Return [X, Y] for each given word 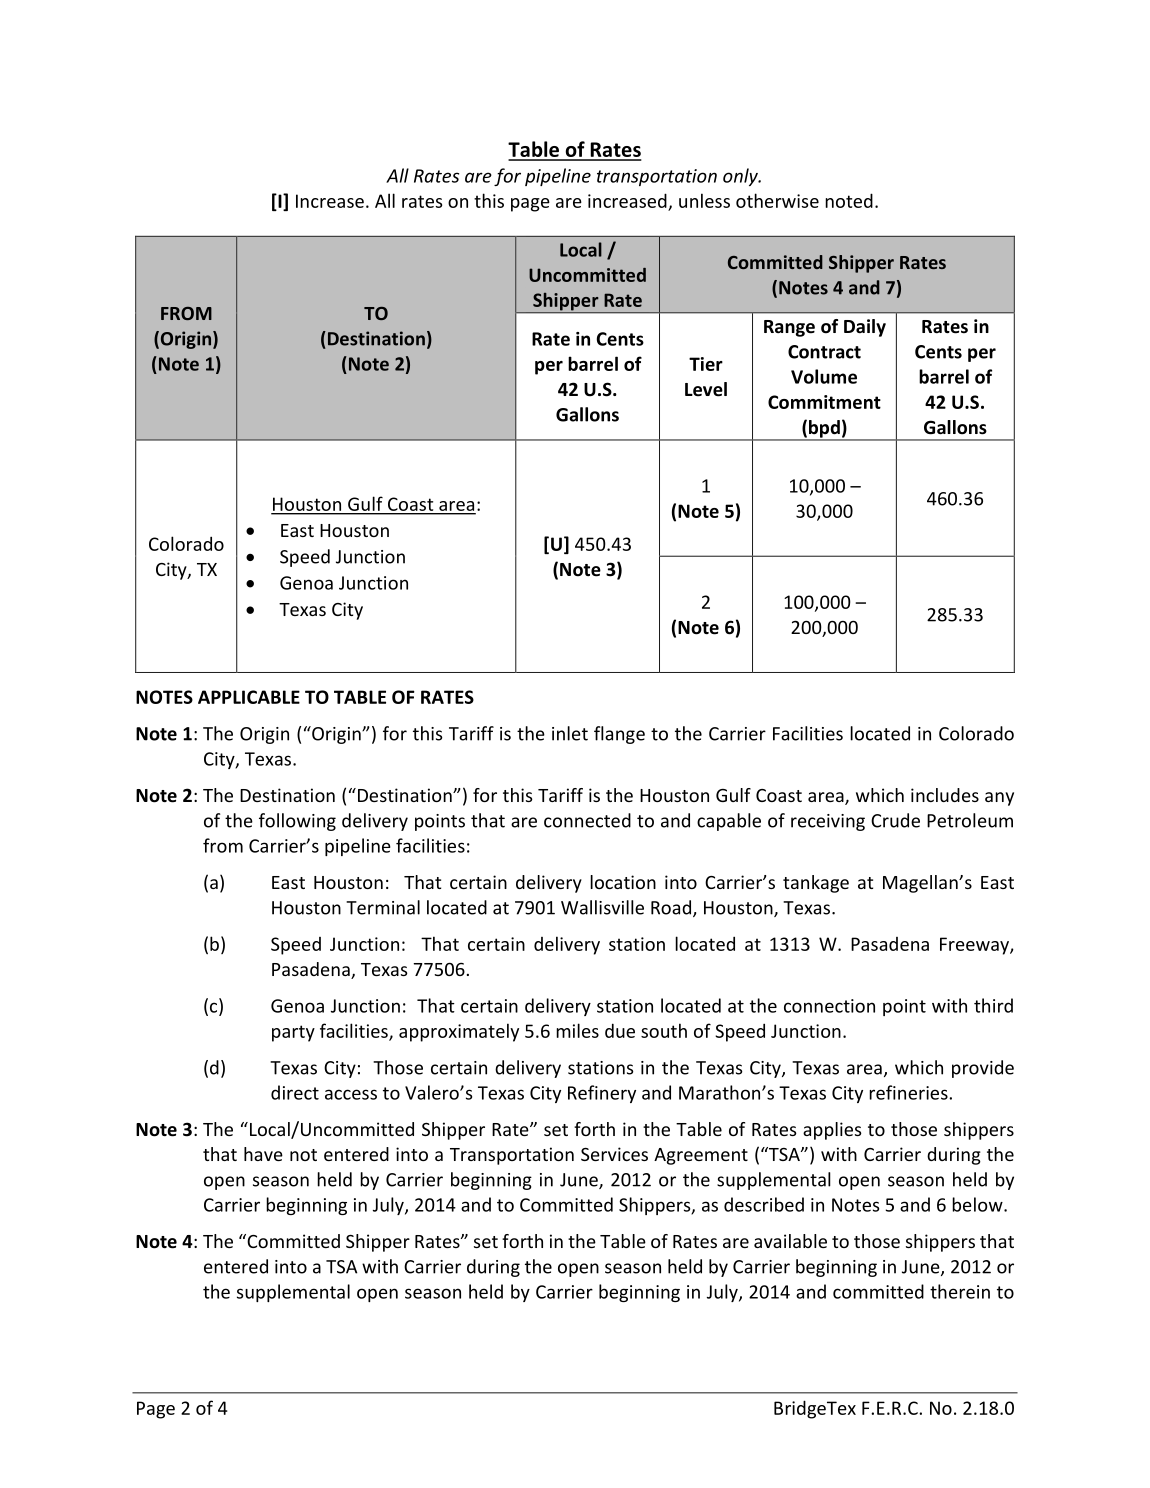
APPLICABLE [249, 697]
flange [619, 735]
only [741, 177]
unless [704, 200]
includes [945, 795]
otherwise [777, 200]
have [263, 1154]
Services [614, 1154]
